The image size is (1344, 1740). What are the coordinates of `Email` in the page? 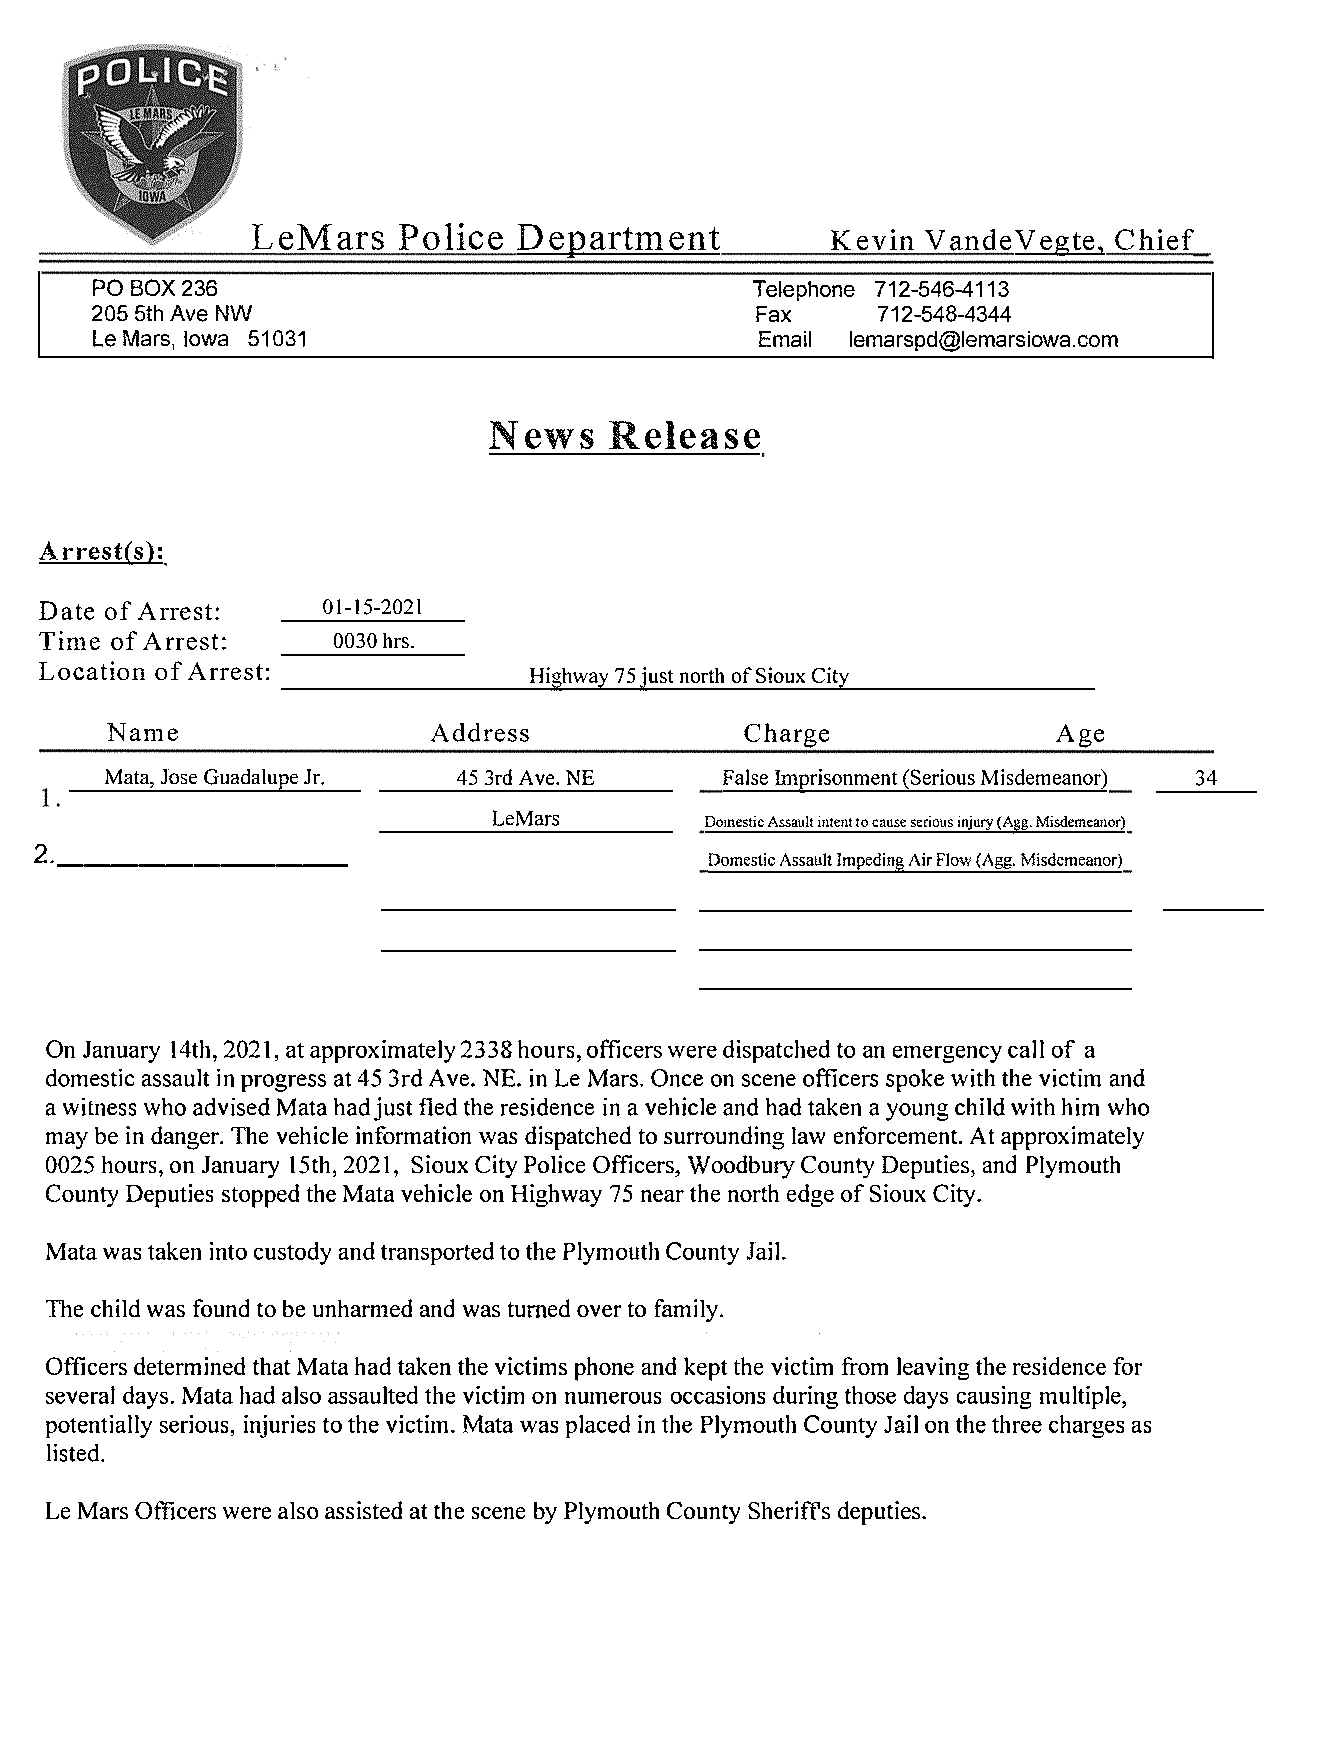 It's located at (785, 339).
